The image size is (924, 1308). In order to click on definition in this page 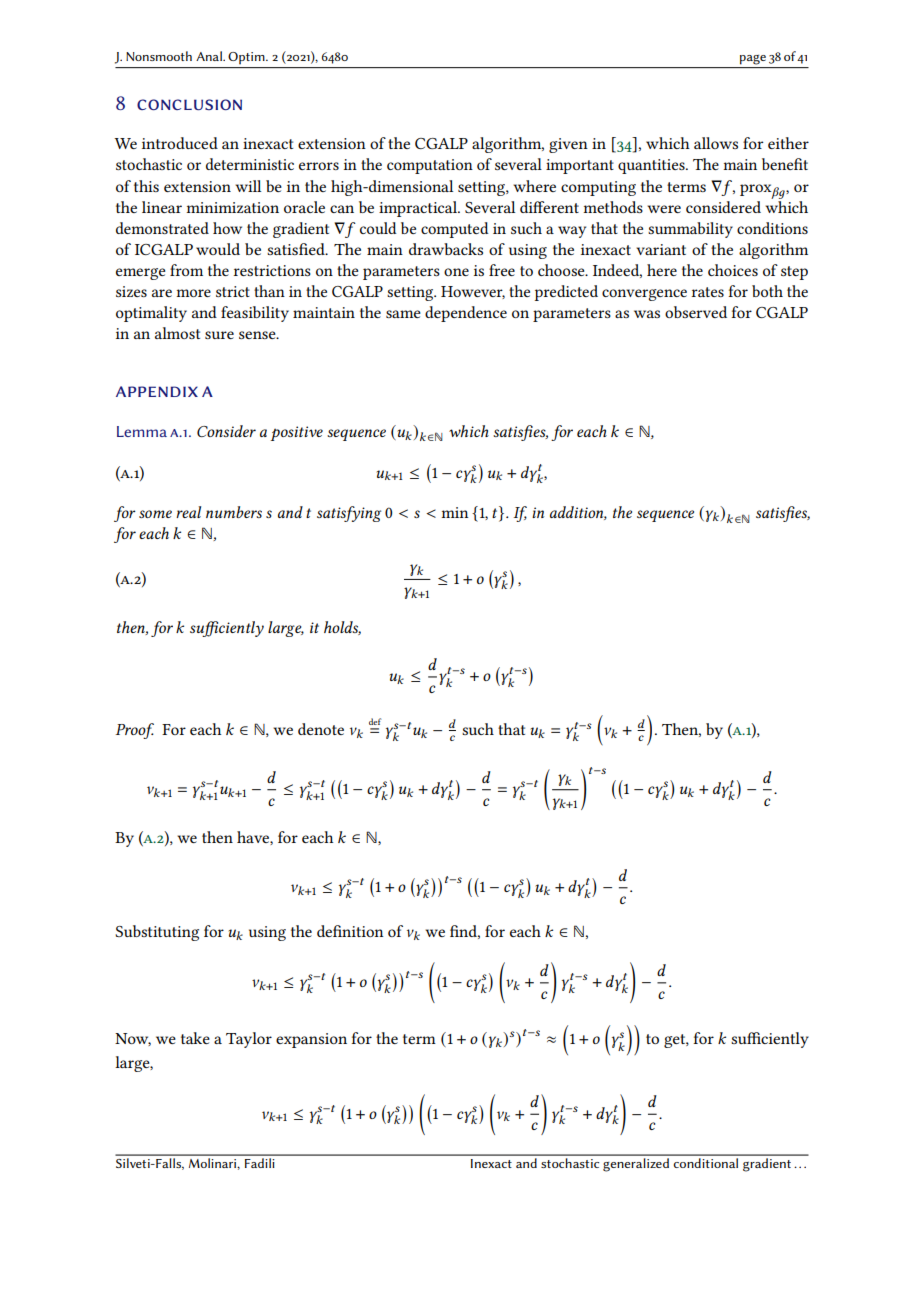, I will do `click(350, 931)`.
